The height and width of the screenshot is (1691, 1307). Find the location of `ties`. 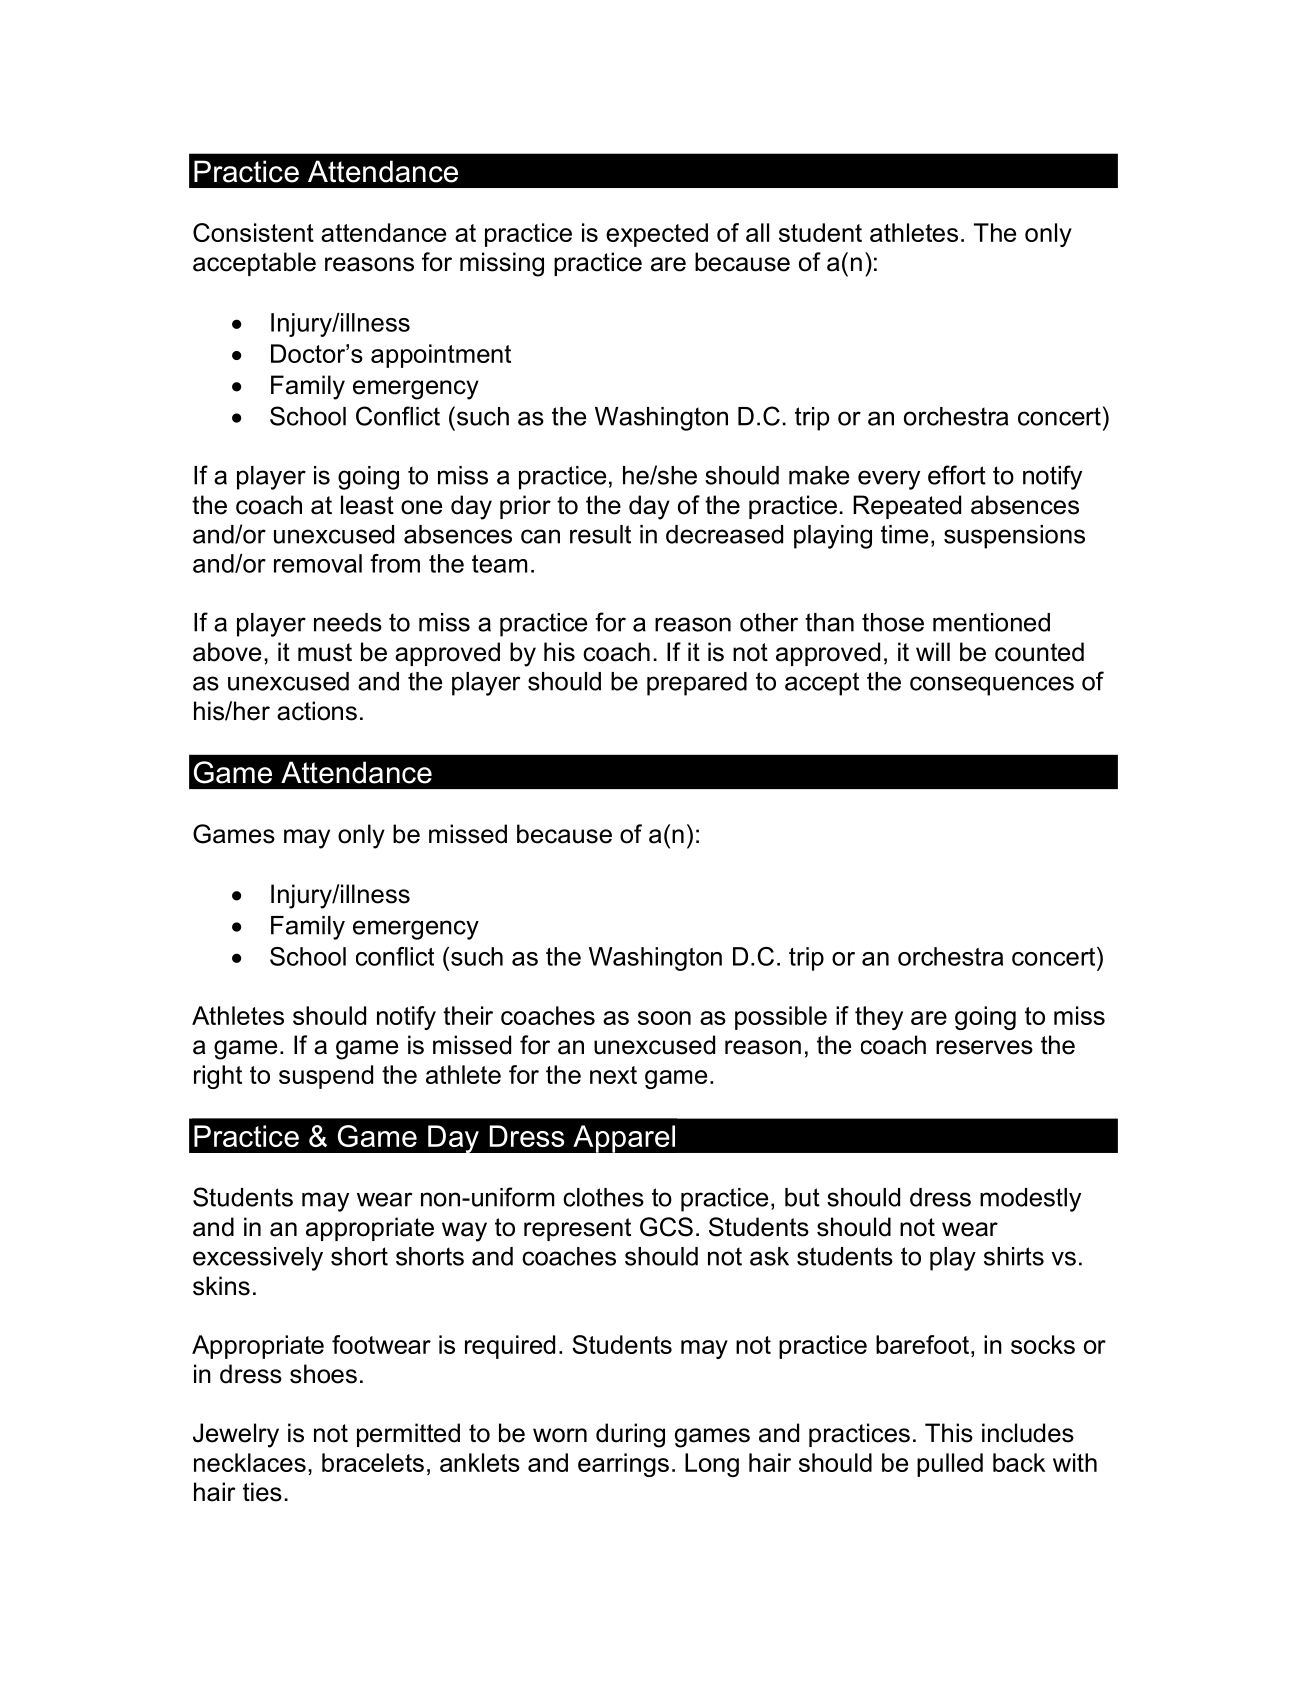

ties is located at coordinates (262, 1492).
